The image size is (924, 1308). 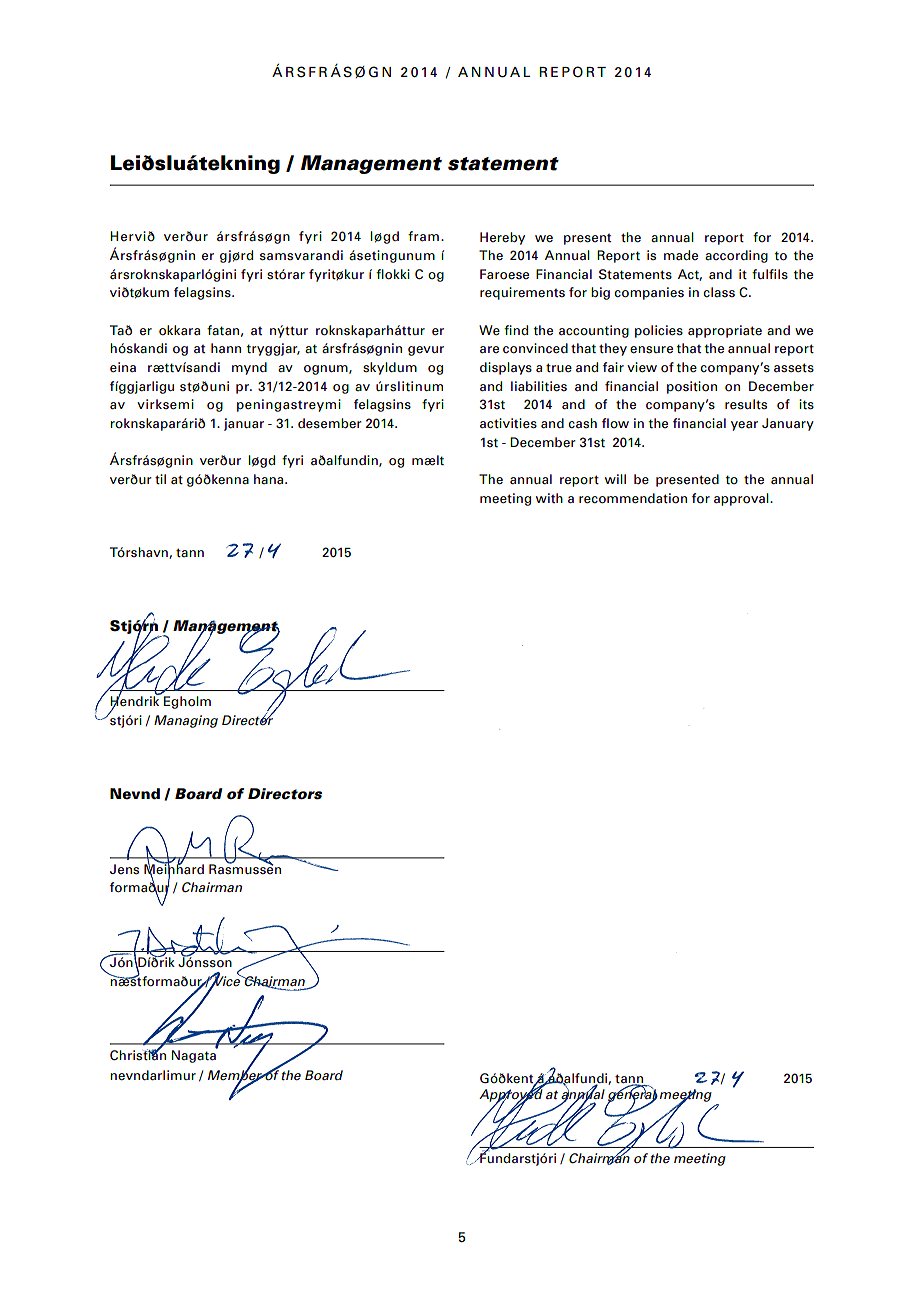 What do you see at coordinates (511, 1095) in the document?
I see `Approved` at bounding box center [511, 1095].
